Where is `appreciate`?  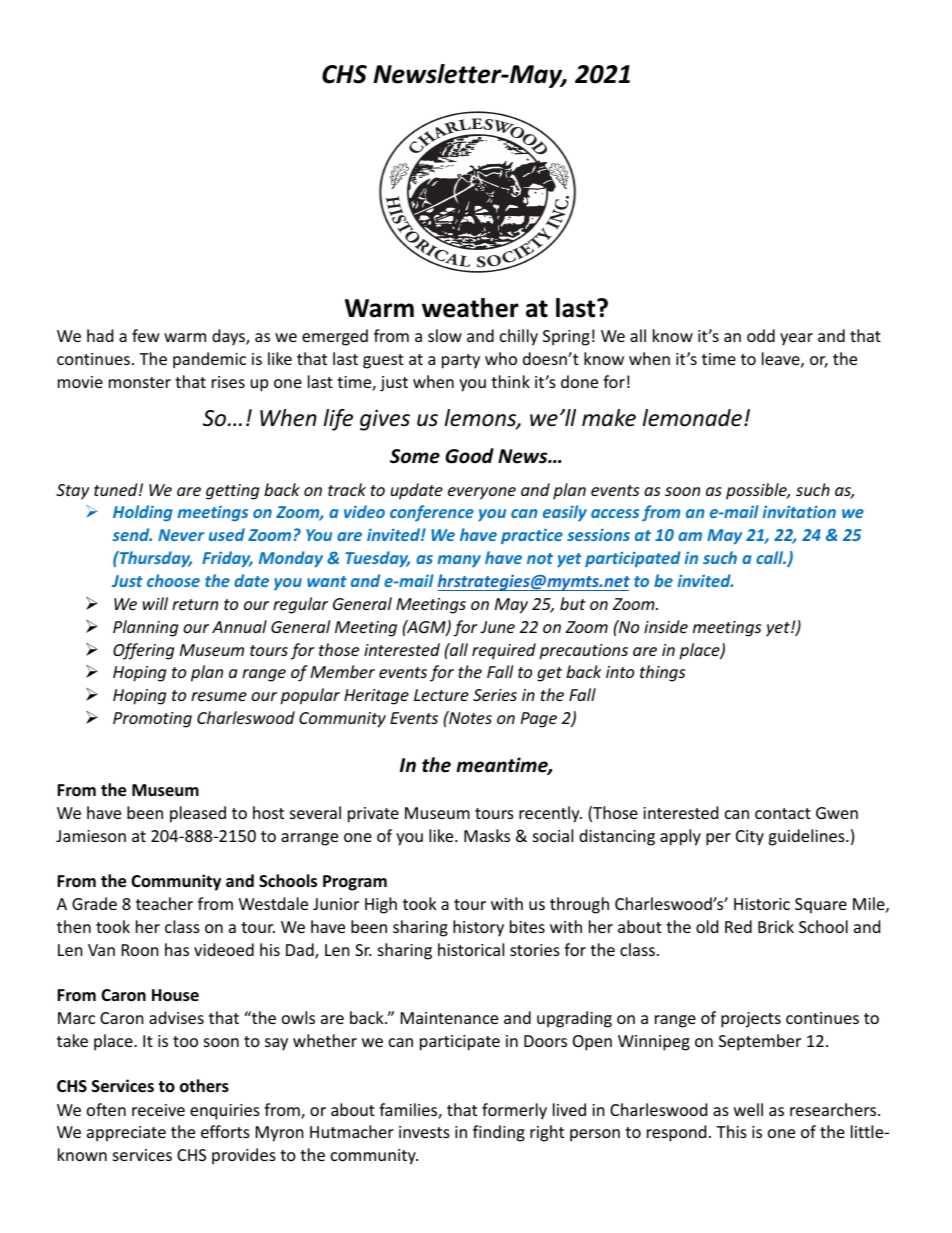
appreciate is located at coordinates (126, 1134).
